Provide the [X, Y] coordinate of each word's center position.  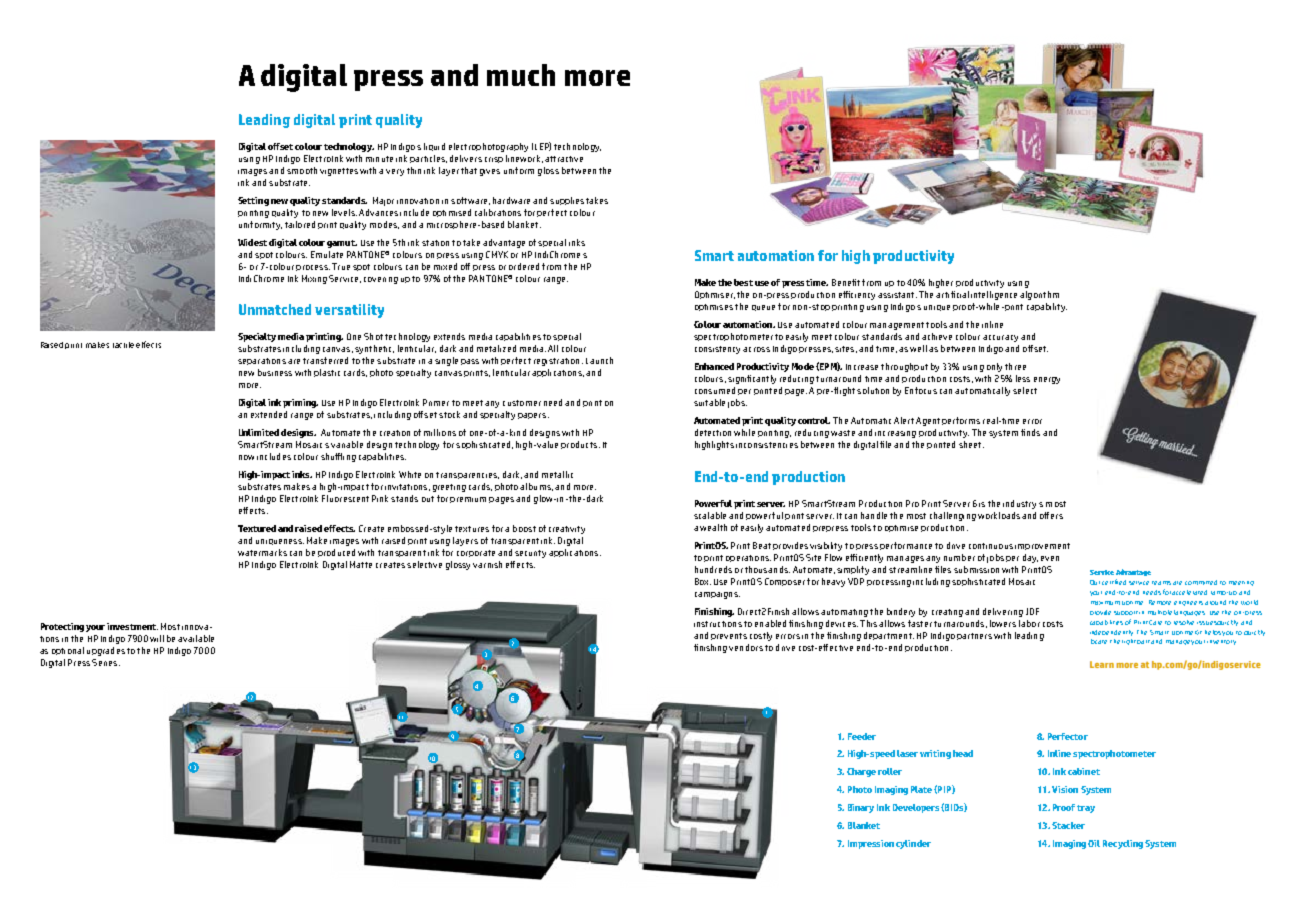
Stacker [1068, 825]
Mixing [314, 279]
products [579, 445]
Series [104, 662]
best [743, 282]
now [246, 457]
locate [1099, 641]
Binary [861, 808]
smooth [302, 170]
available [196, 638]
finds [1030, 432]
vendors [746, 647]
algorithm [1039, 295]
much [521, 75]
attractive [564, 159]
